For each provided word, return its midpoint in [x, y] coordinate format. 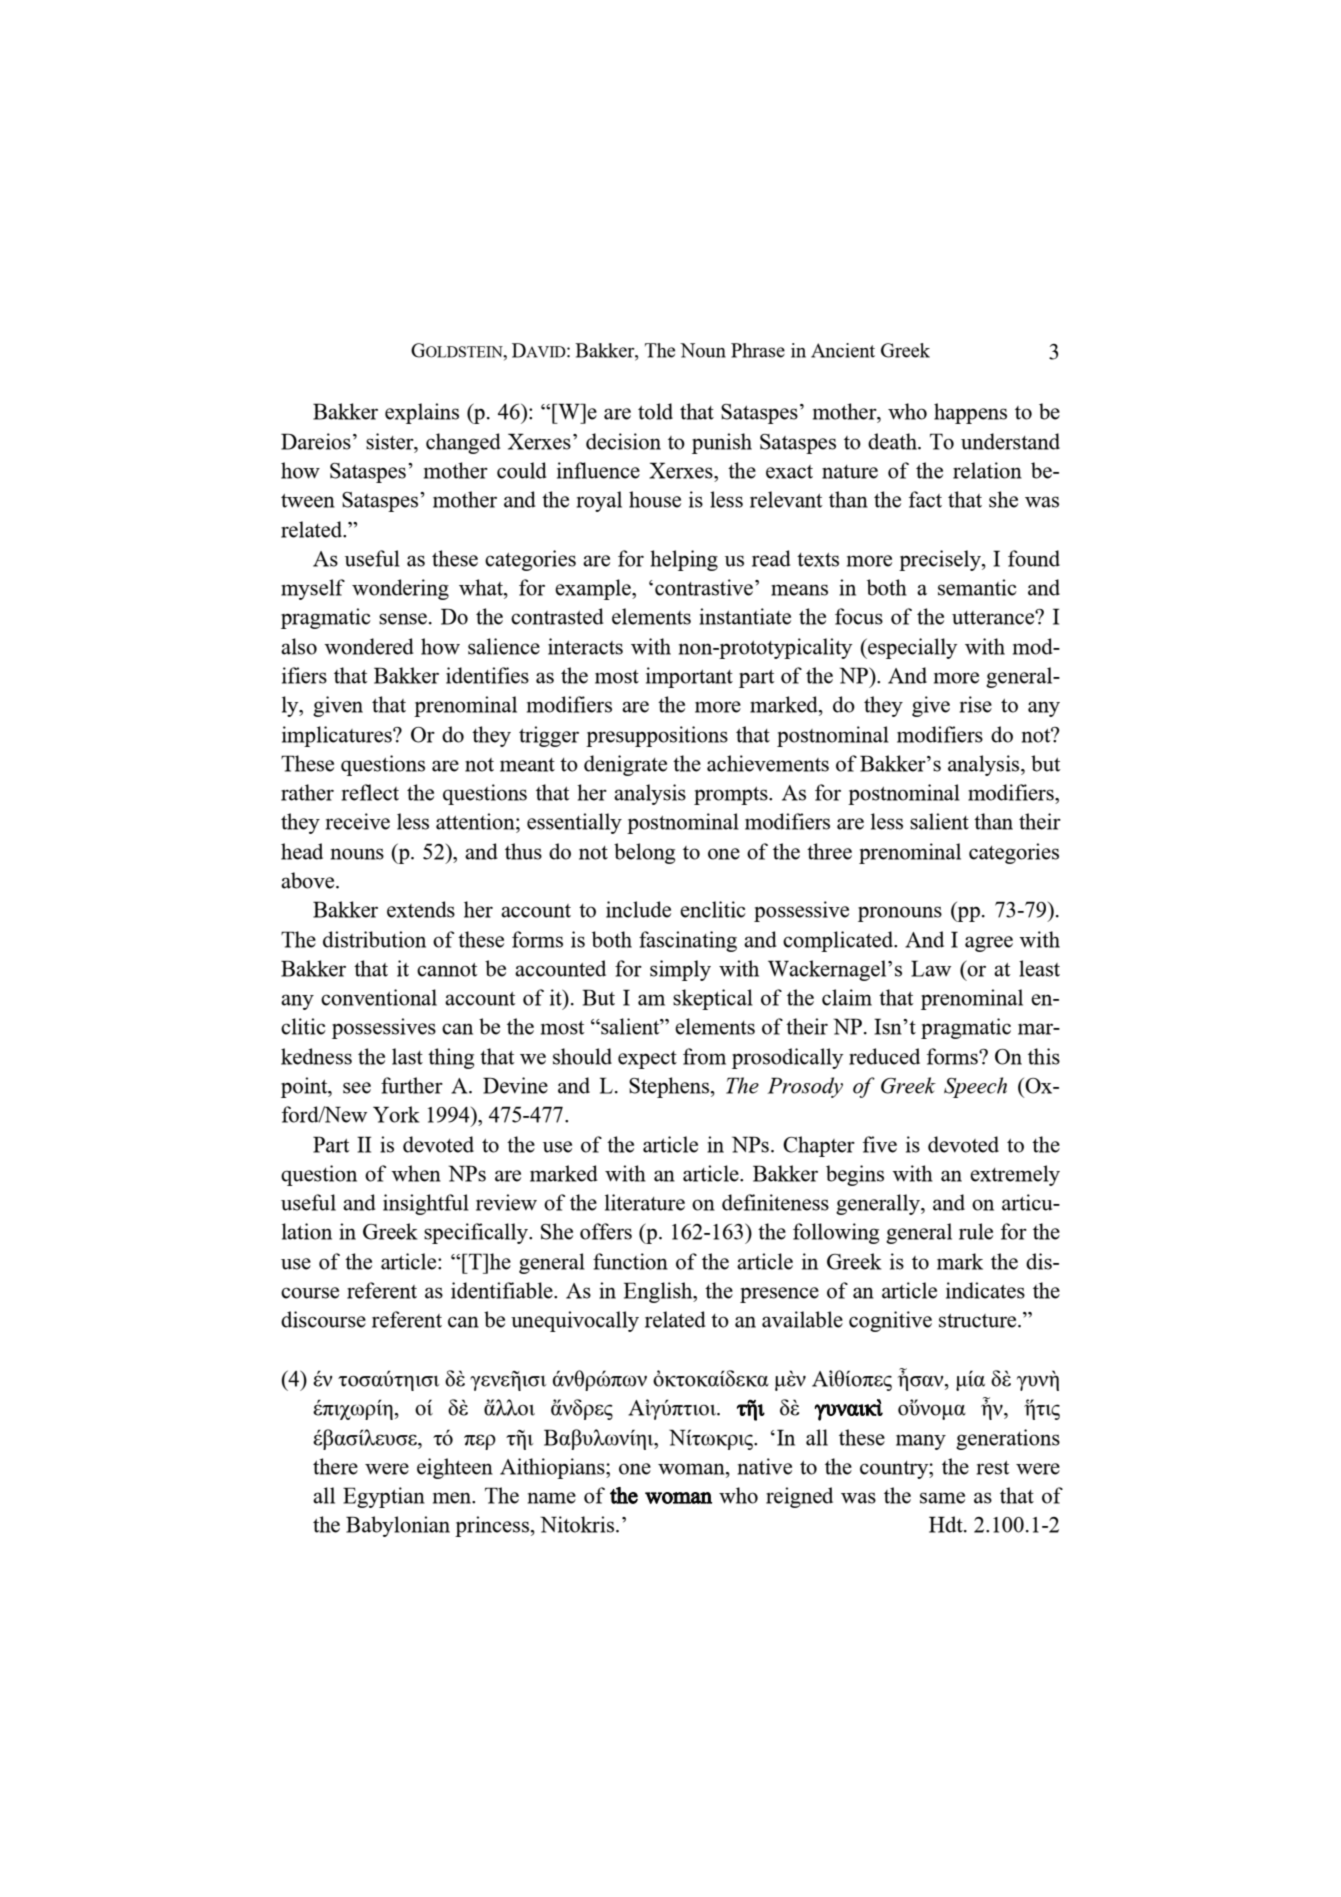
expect [647, 1060]
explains [422, 413]
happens [970, 413]
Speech [975, 1087]
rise [976, 704]
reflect [370, 792]
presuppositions [657, 736]
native [765, 1466]
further [412, 1085]
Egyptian [384, 1497]
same [942, 1498]
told [655, 411]
